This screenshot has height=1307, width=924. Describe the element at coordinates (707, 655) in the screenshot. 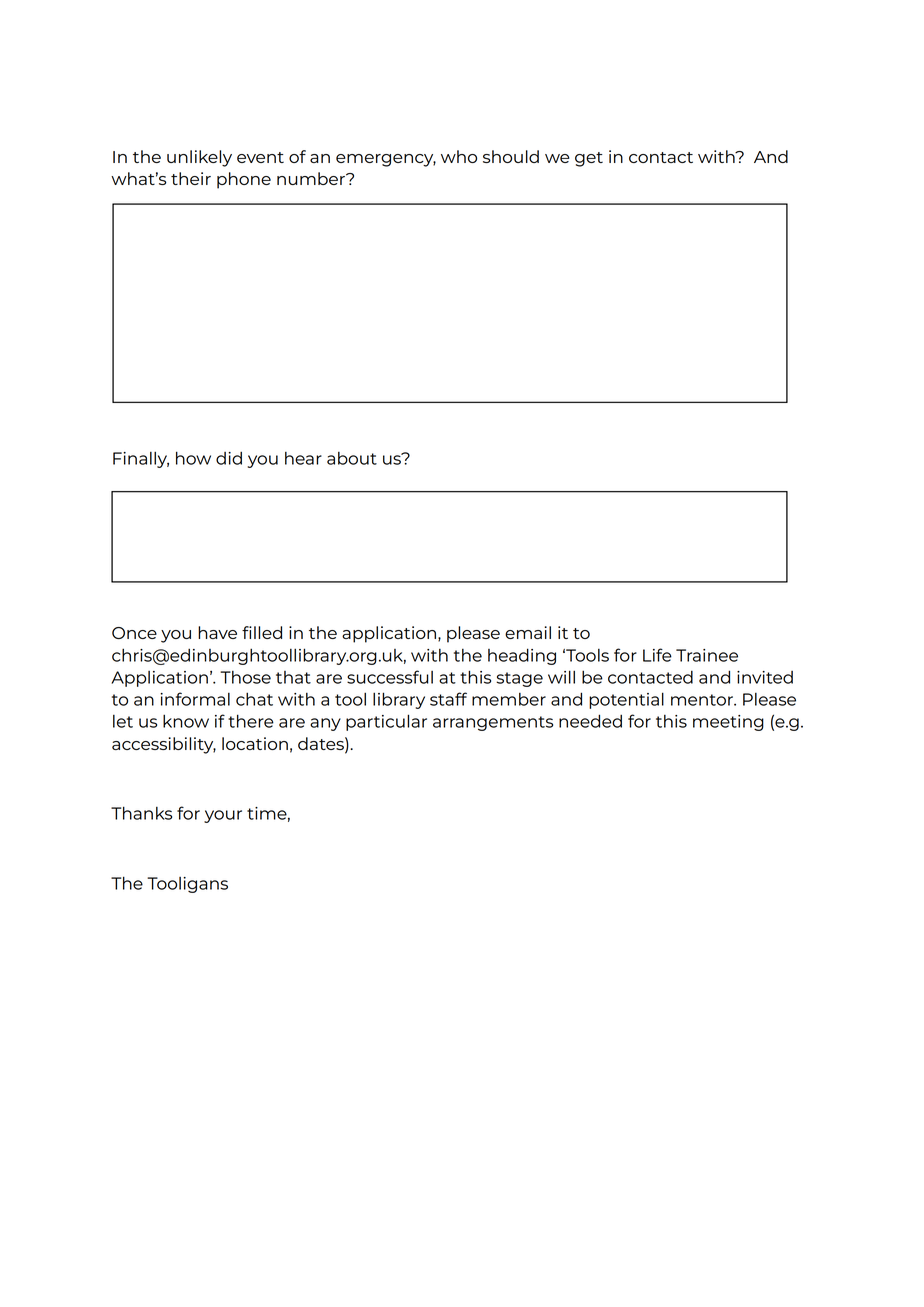

I see `Trainee` at that location.
